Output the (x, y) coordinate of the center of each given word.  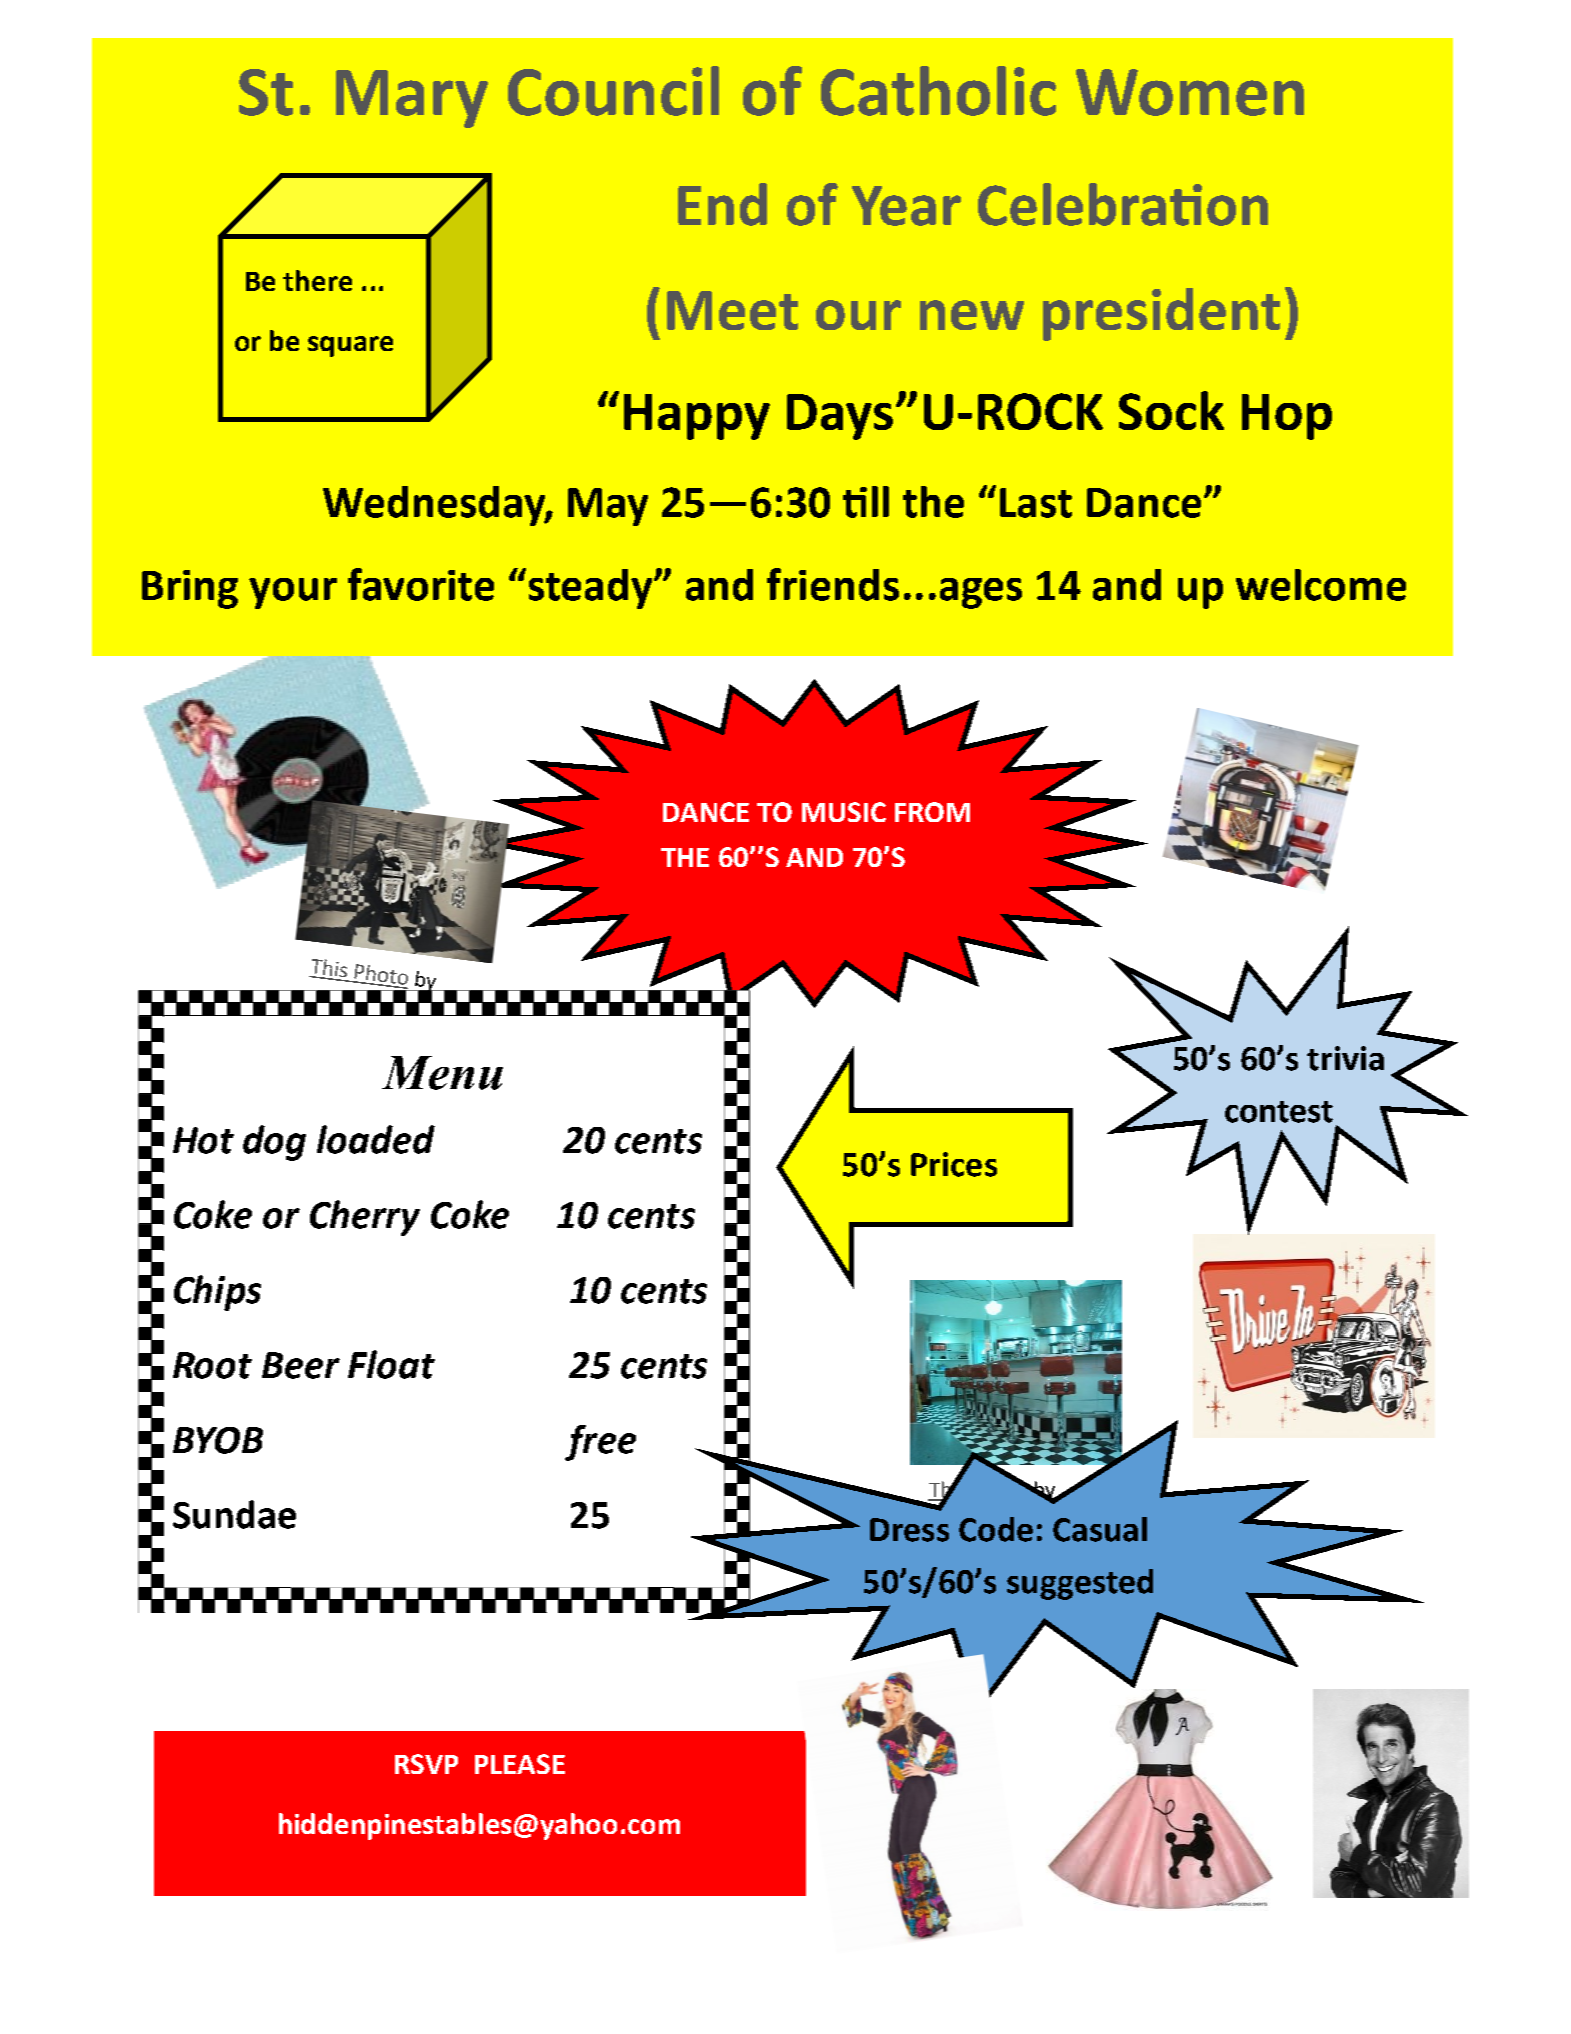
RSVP (426, 1764)
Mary (412, 99)
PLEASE (520, 1764)
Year (906, 206)
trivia (1345, 1058)
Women (1190, 92)
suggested (1080, 1584)
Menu (442, 1073)
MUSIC (844, 812)
